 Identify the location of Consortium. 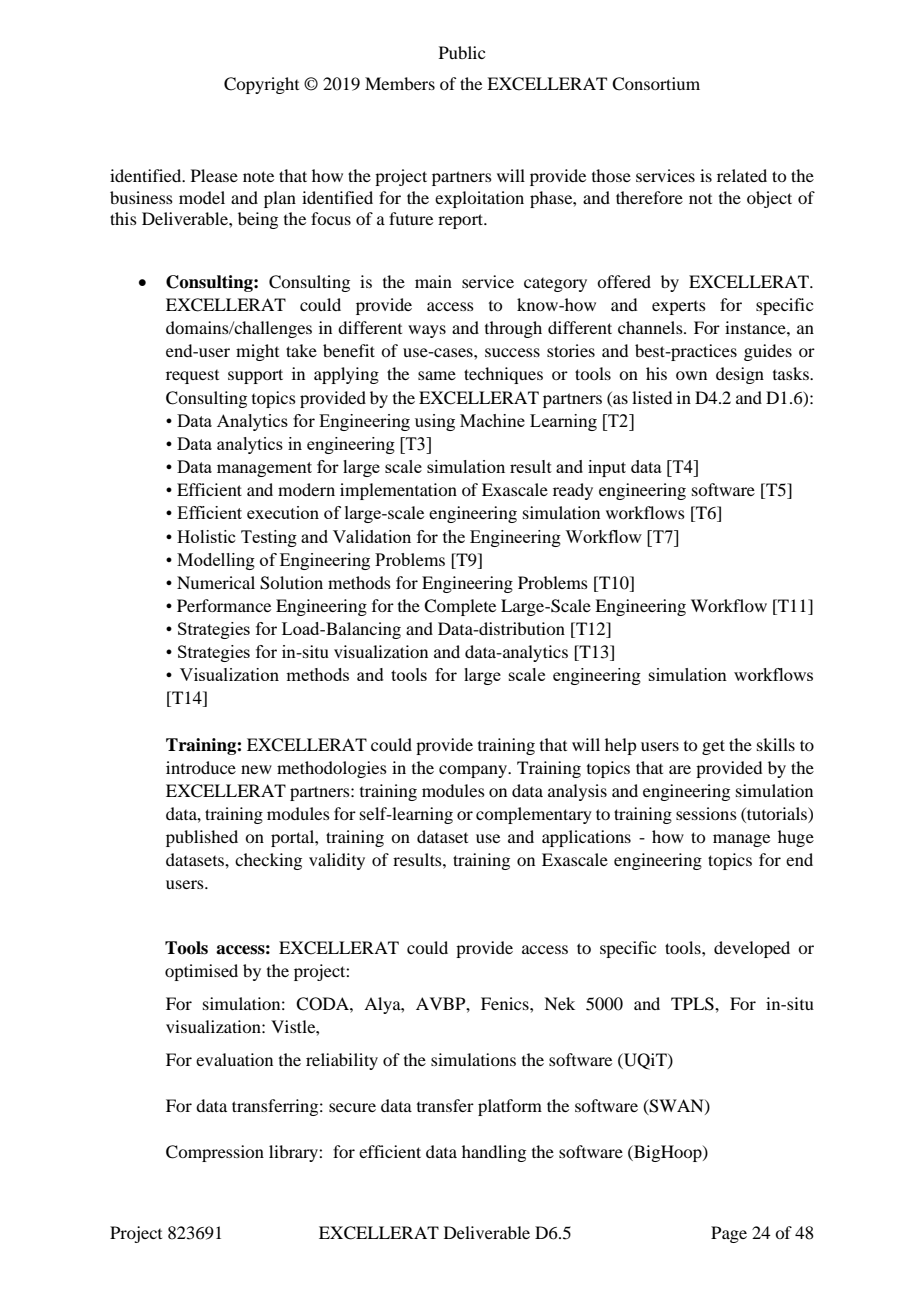
(656, 84).
